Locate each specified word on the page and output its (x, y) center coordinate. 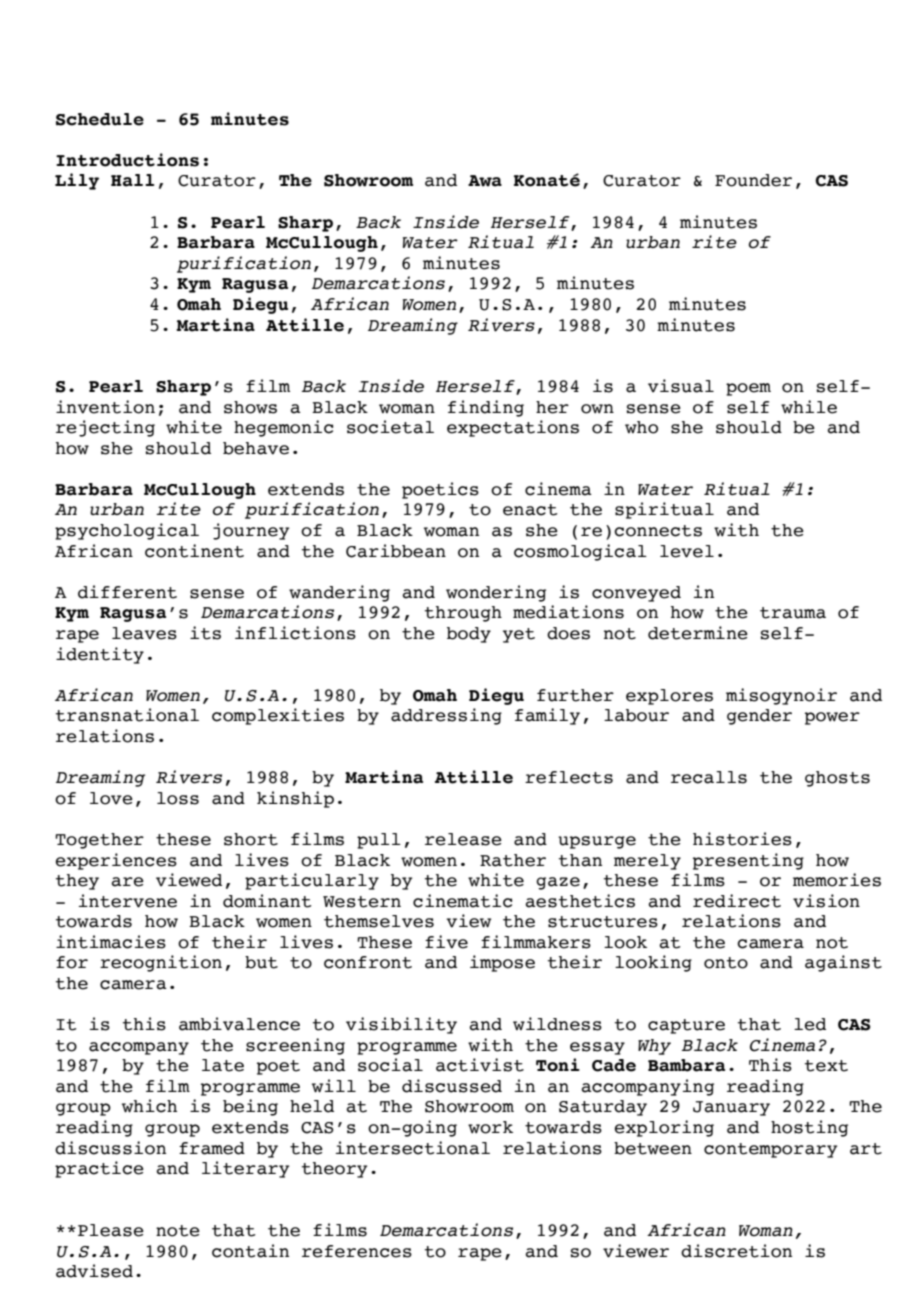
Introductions (127, 160)
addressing (446, 716)
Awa (485, 181)
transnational (127, 715)
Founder (753, 180)
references (357, 1251)
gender (759, 717)
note (178, 1231)
